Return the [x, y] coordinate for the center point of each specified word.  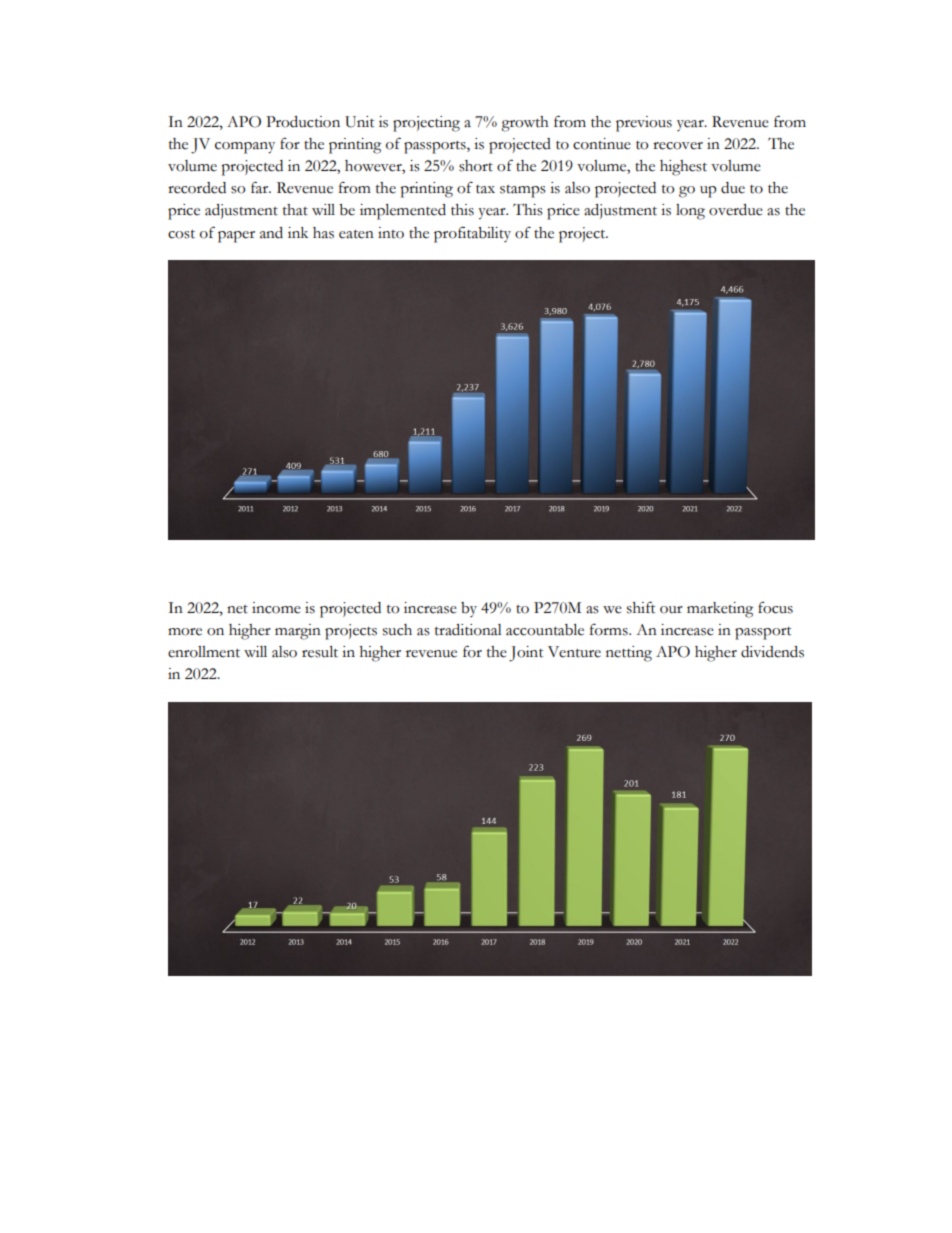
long [690, 212]
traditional [468, 630]
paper [236, 237]
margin [298, 632]
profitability [472, 234]
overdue [736, 210]
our [671, 610]
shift [641, 607]
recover [678, 146]
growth [525, 124]
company [245, 148]
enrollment [204, 652]
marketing [720, 610]
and [271, 233]
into [391, 233]
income [276, 608]
